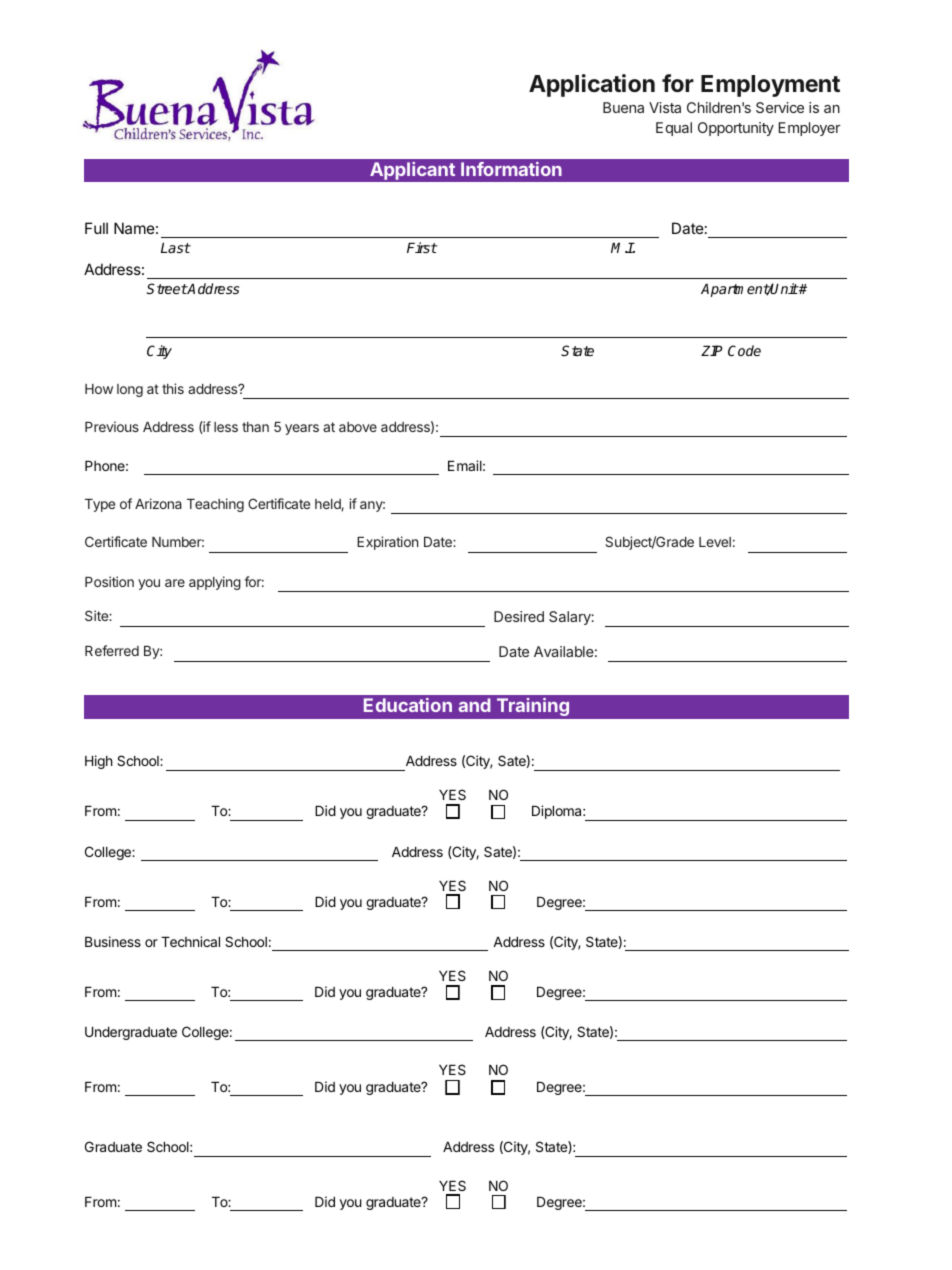  What do you see at coordinates (113, 941) in the image?
I see `Business` at bounding box center [113, 941].
